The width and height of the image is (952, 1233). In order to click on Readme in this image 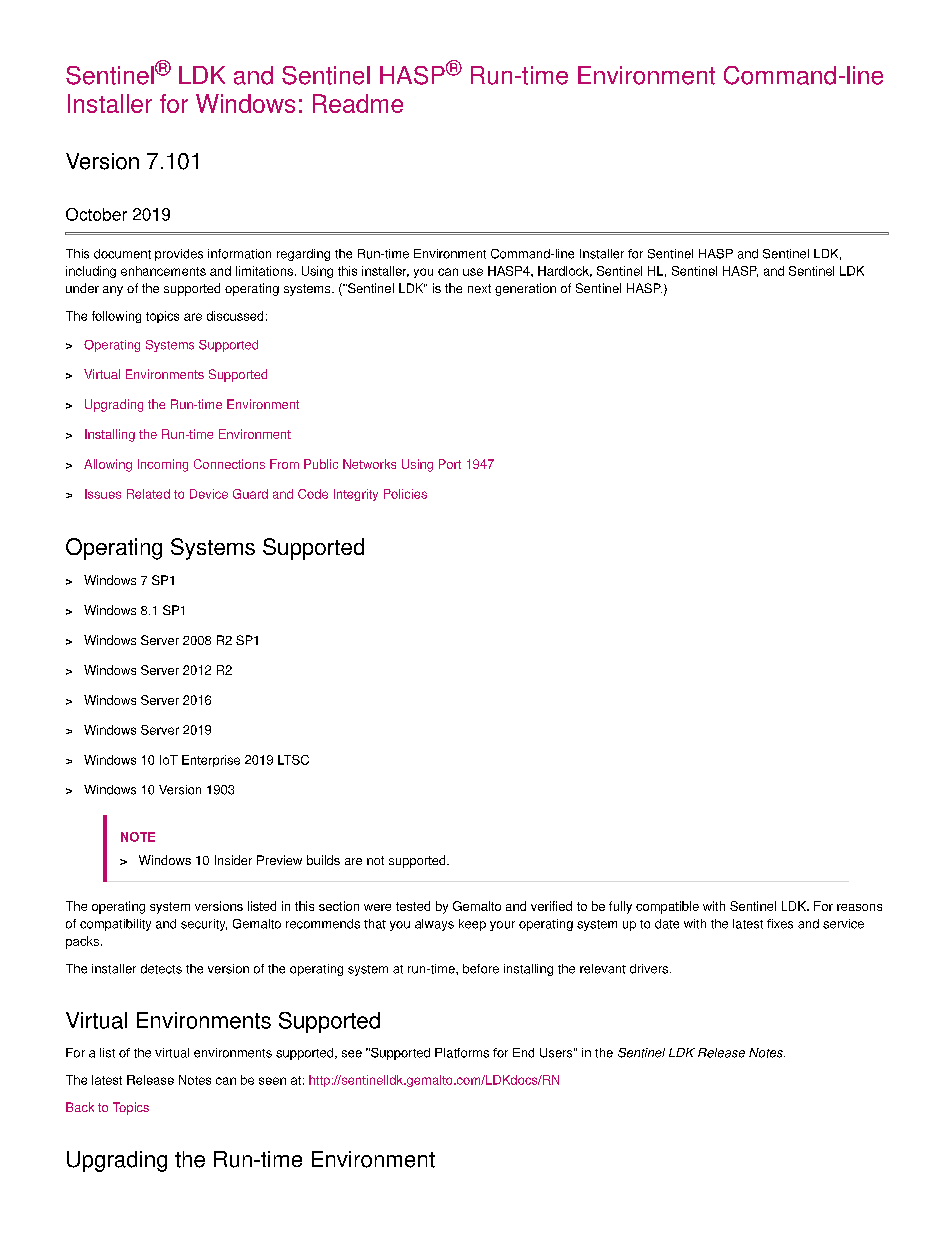, I will do `click(358, 103)`.
